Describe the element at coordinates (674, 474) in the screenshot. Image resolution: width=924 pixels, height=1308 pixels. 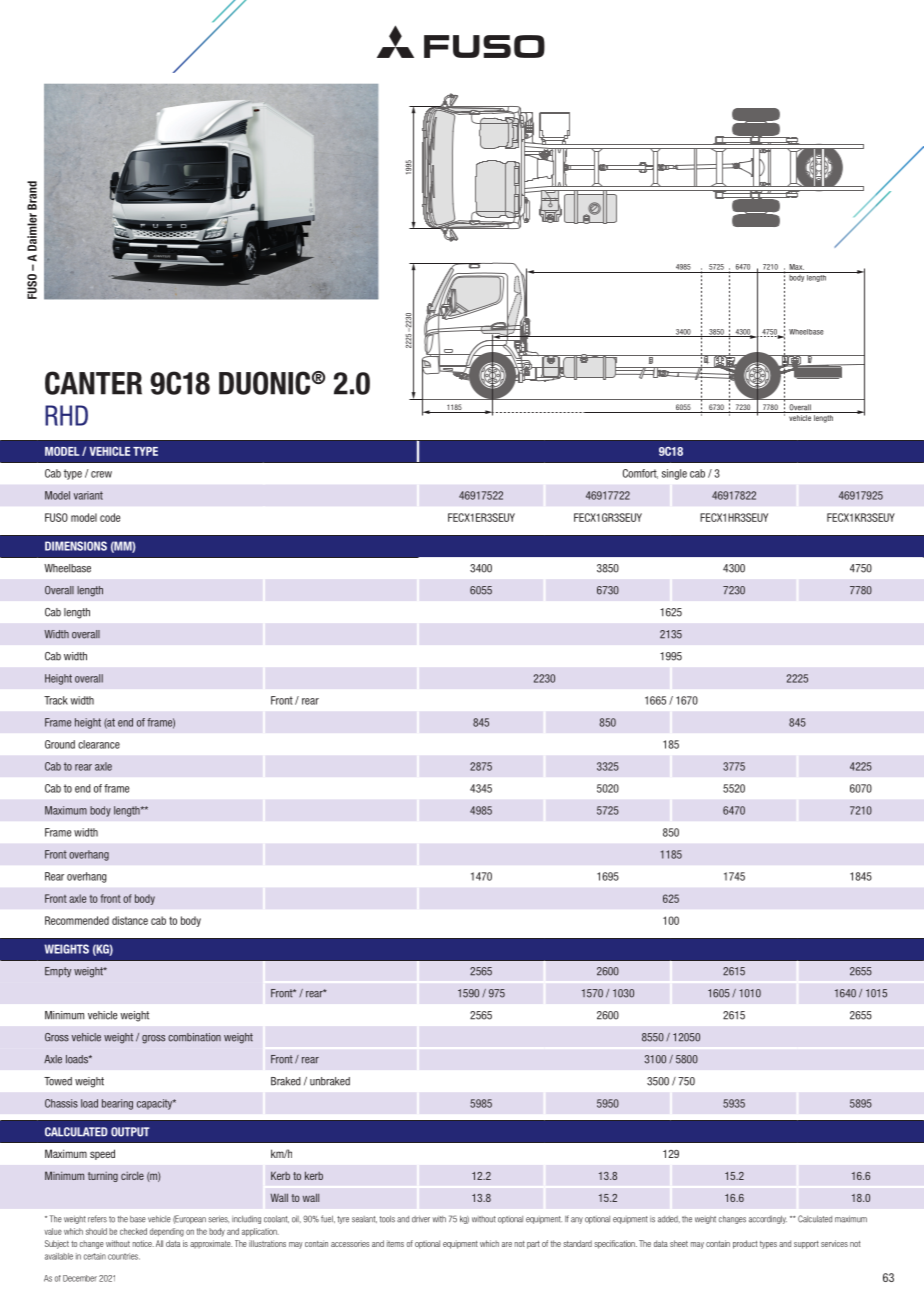
I see `single` at that location.
